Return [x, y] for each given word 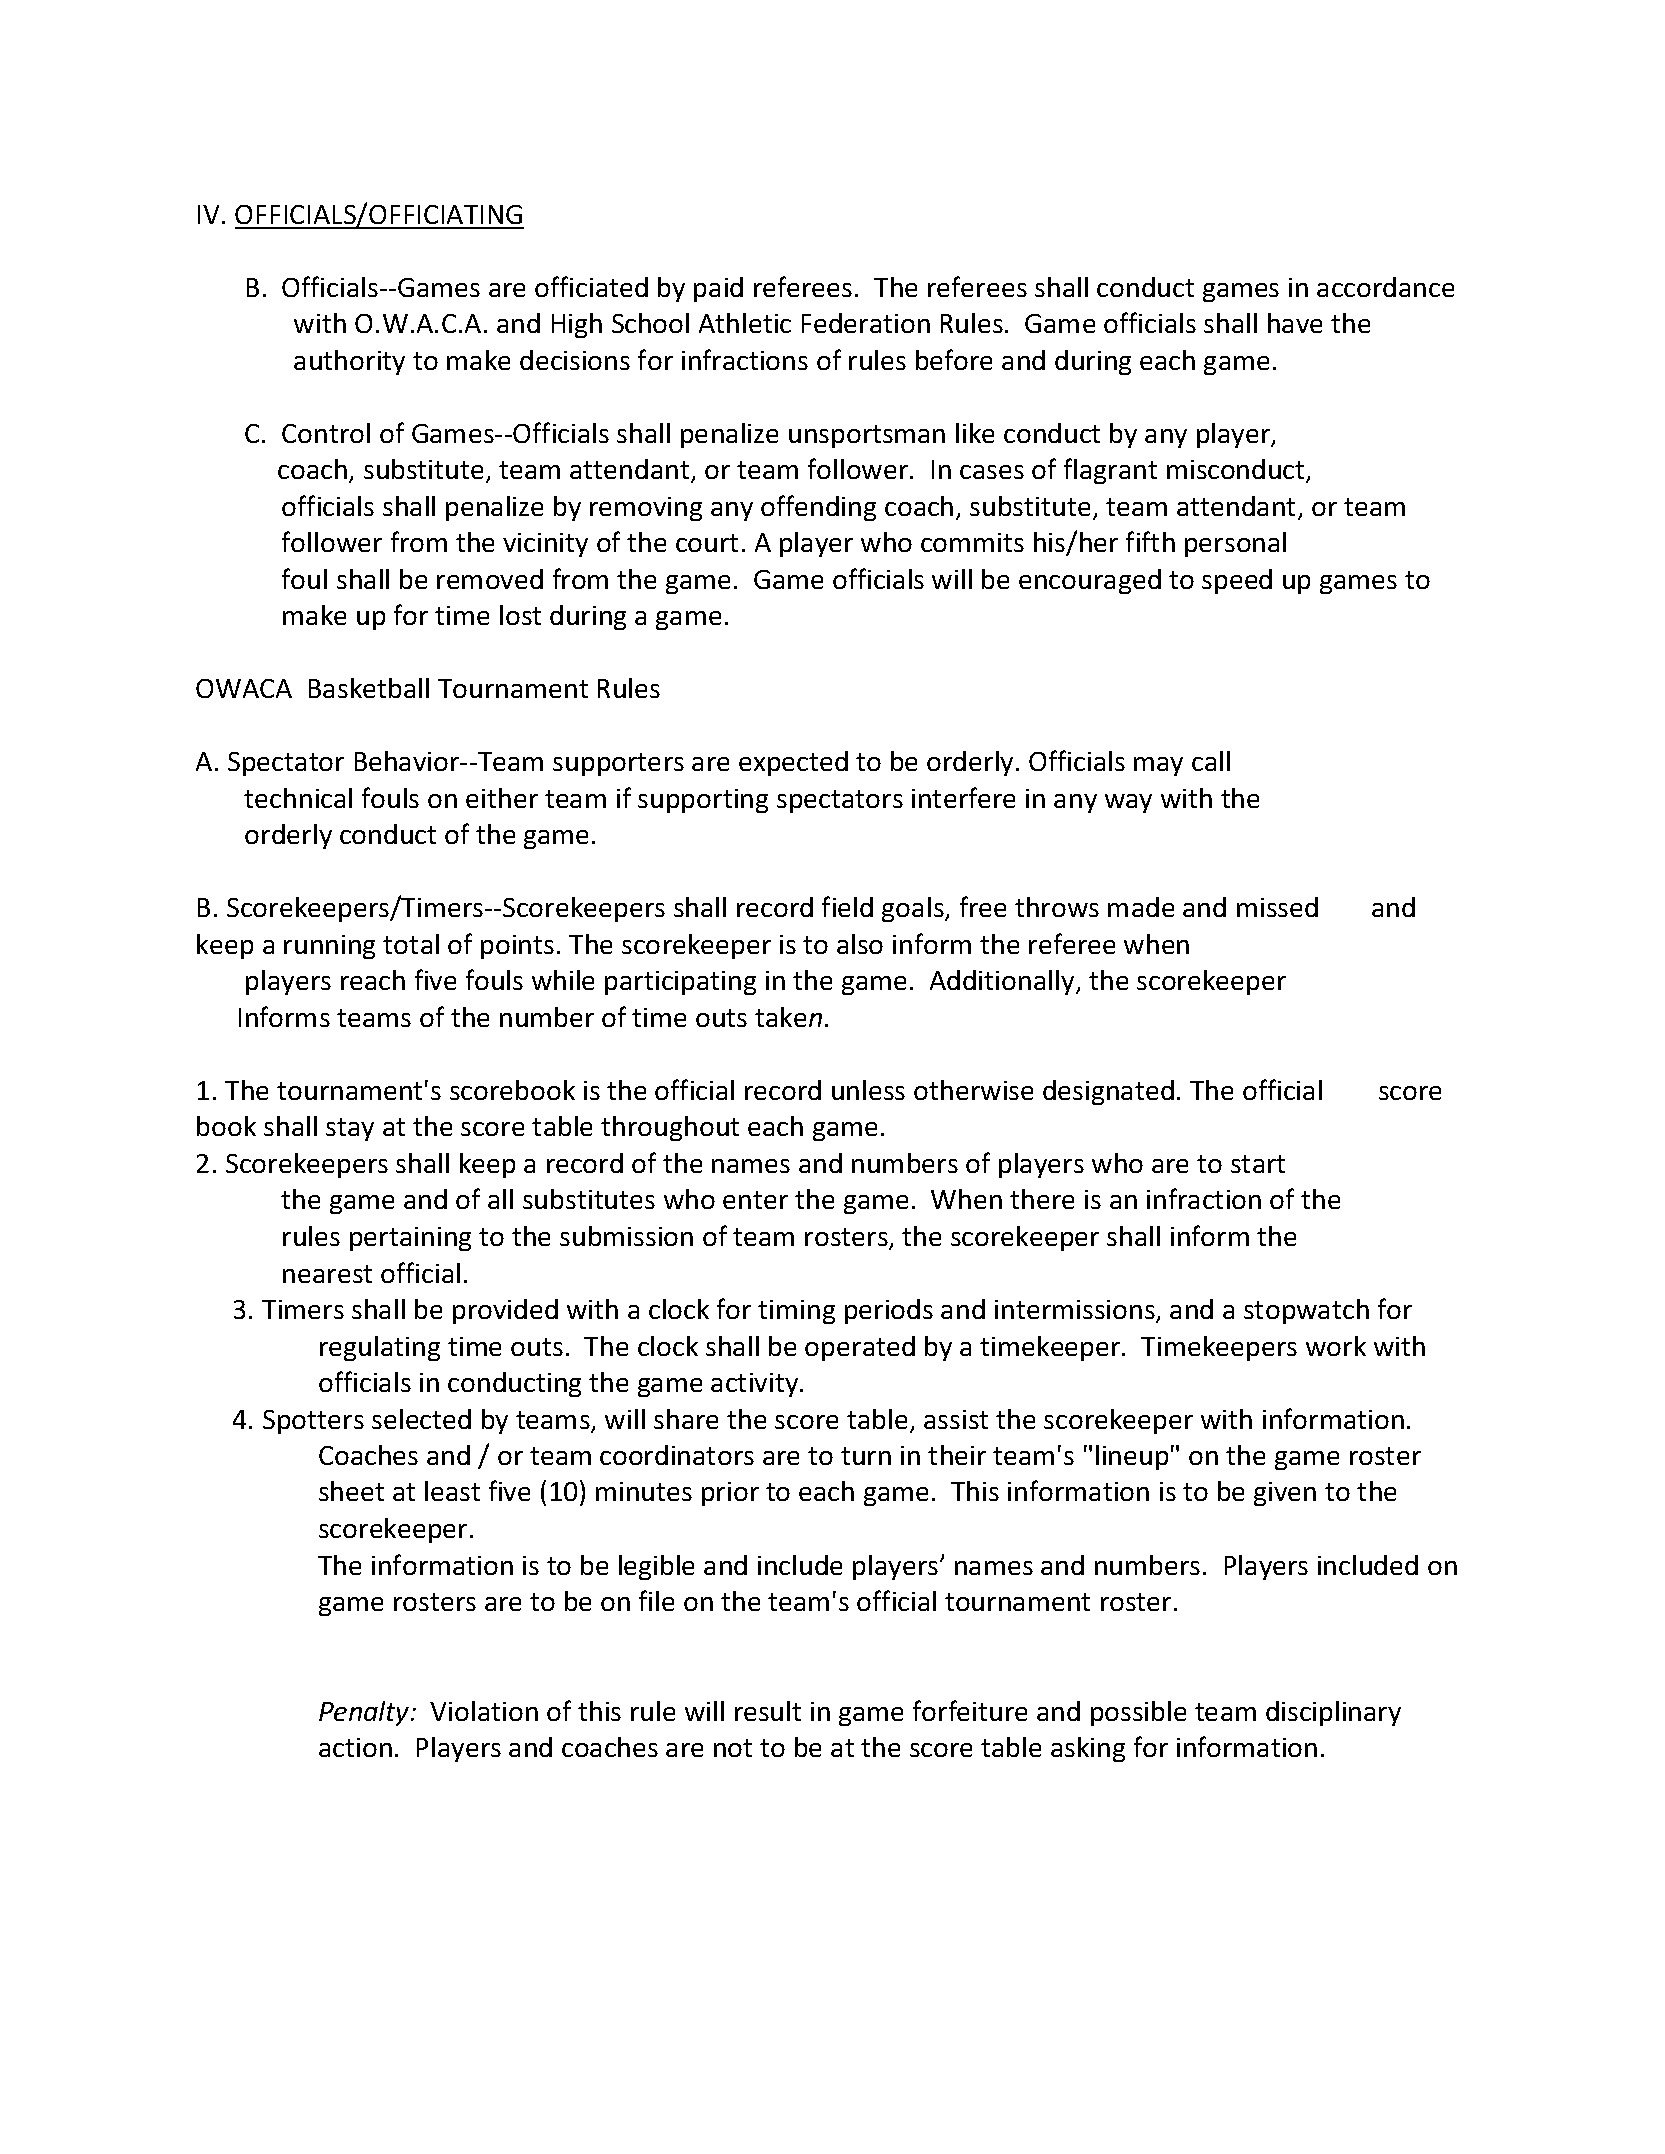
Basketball [369, 688]
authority [349, 362]
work [1336, 1346]
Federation [866, 323]
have [1295, 323]
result [768, 1711]
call [1211, 761]
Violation [484, 1711]
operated [860, 1348]
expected [793, 763]
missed [1277, 907]
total [411, 944]
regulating [380, 1348]
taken [788, 1017]
